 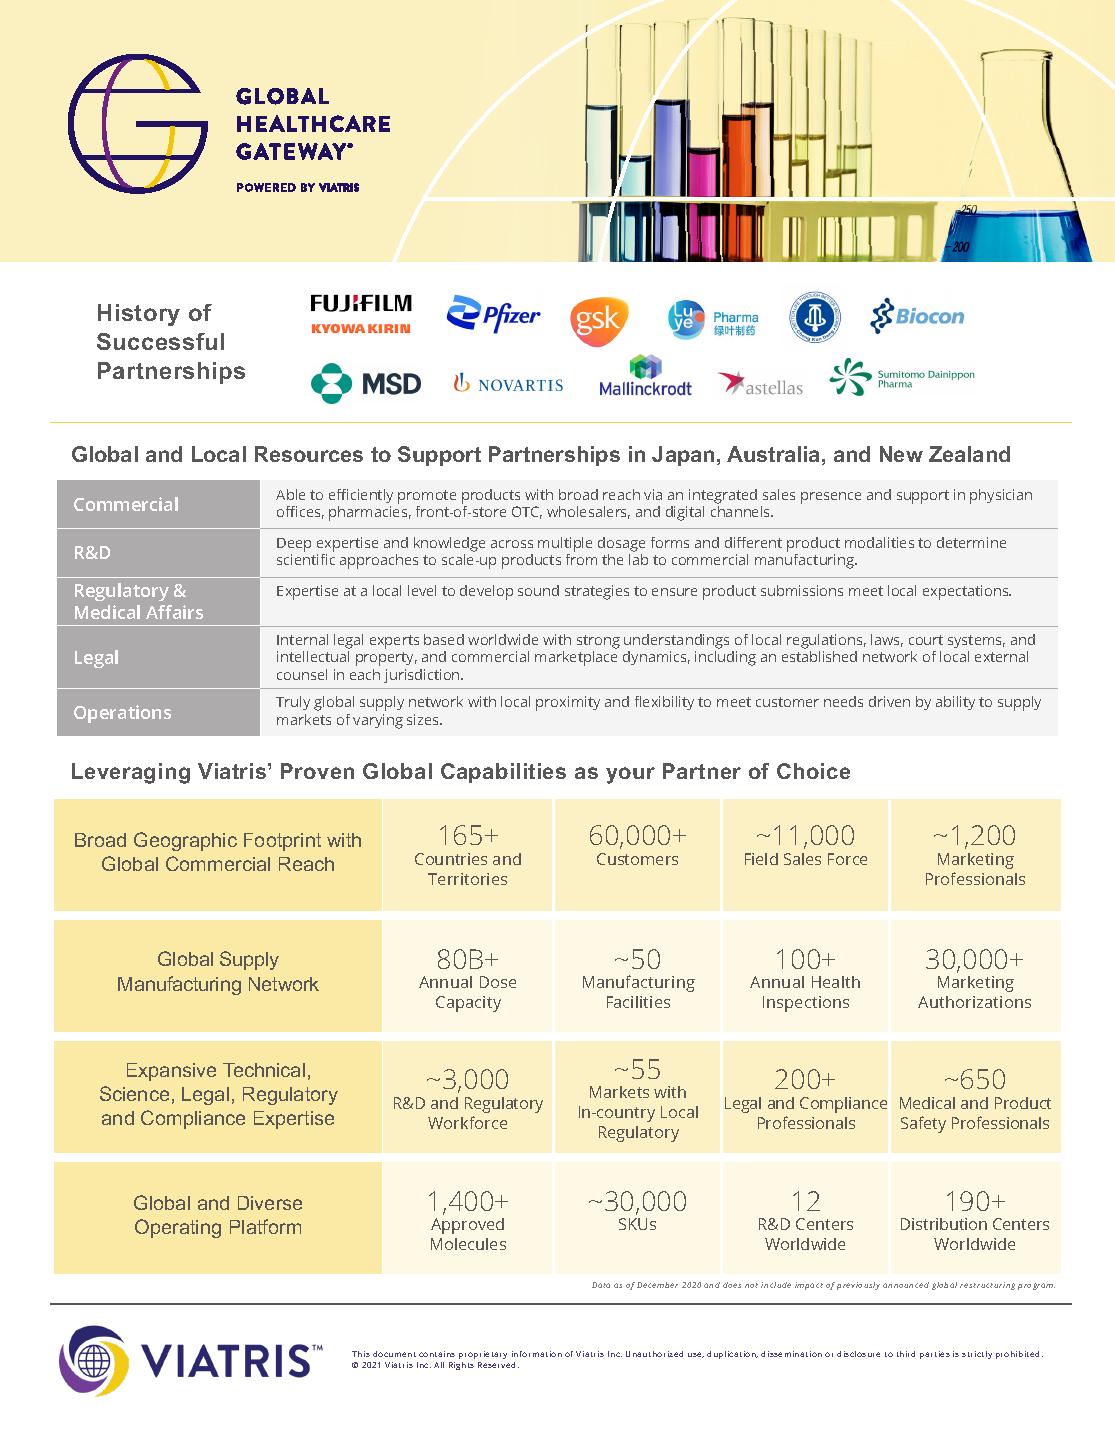 I want to click on New, so click(x=901, y=454).
